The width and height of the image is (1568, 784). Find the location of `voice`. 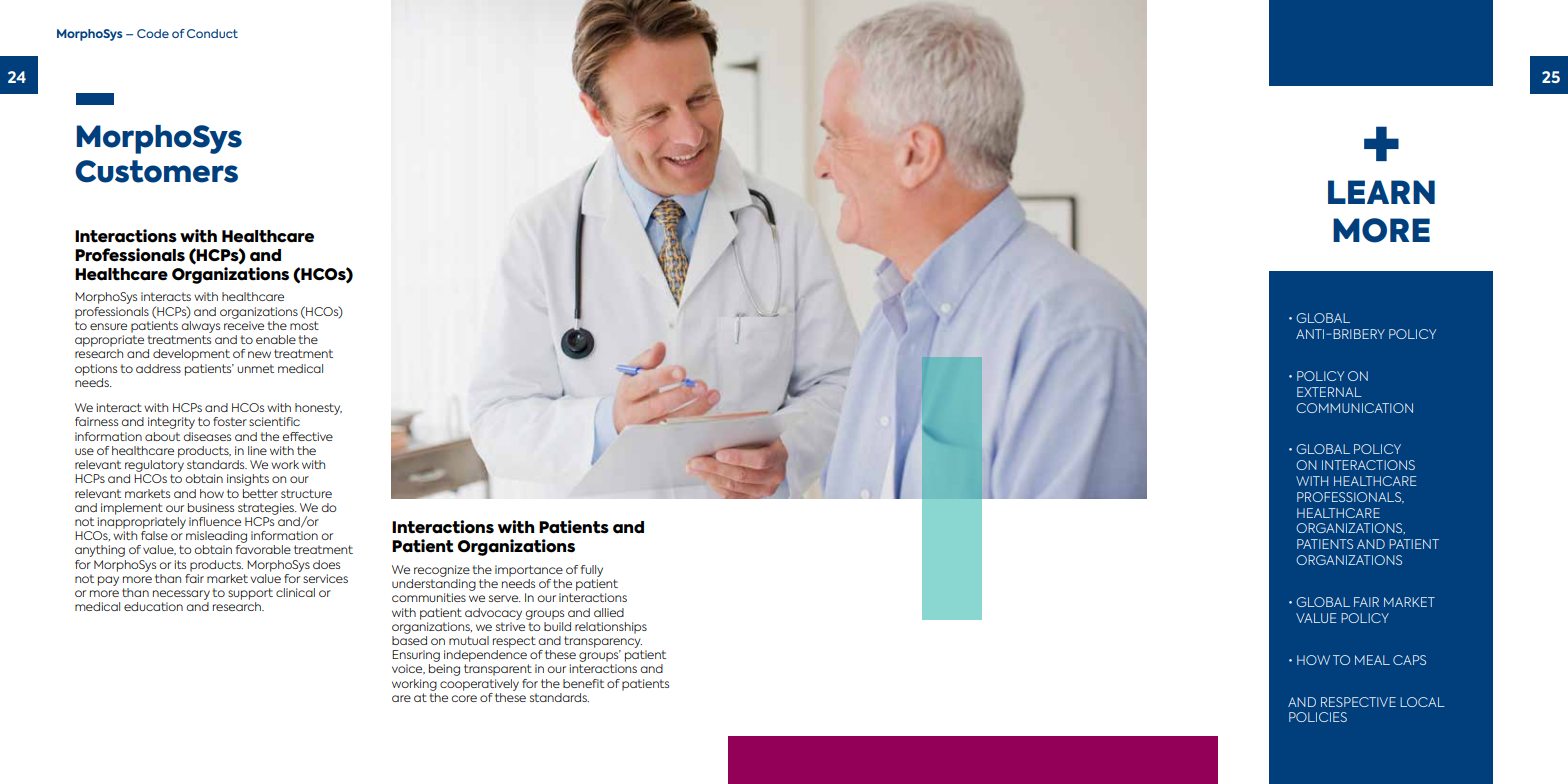

voice is located at coordinates (408, 669).
